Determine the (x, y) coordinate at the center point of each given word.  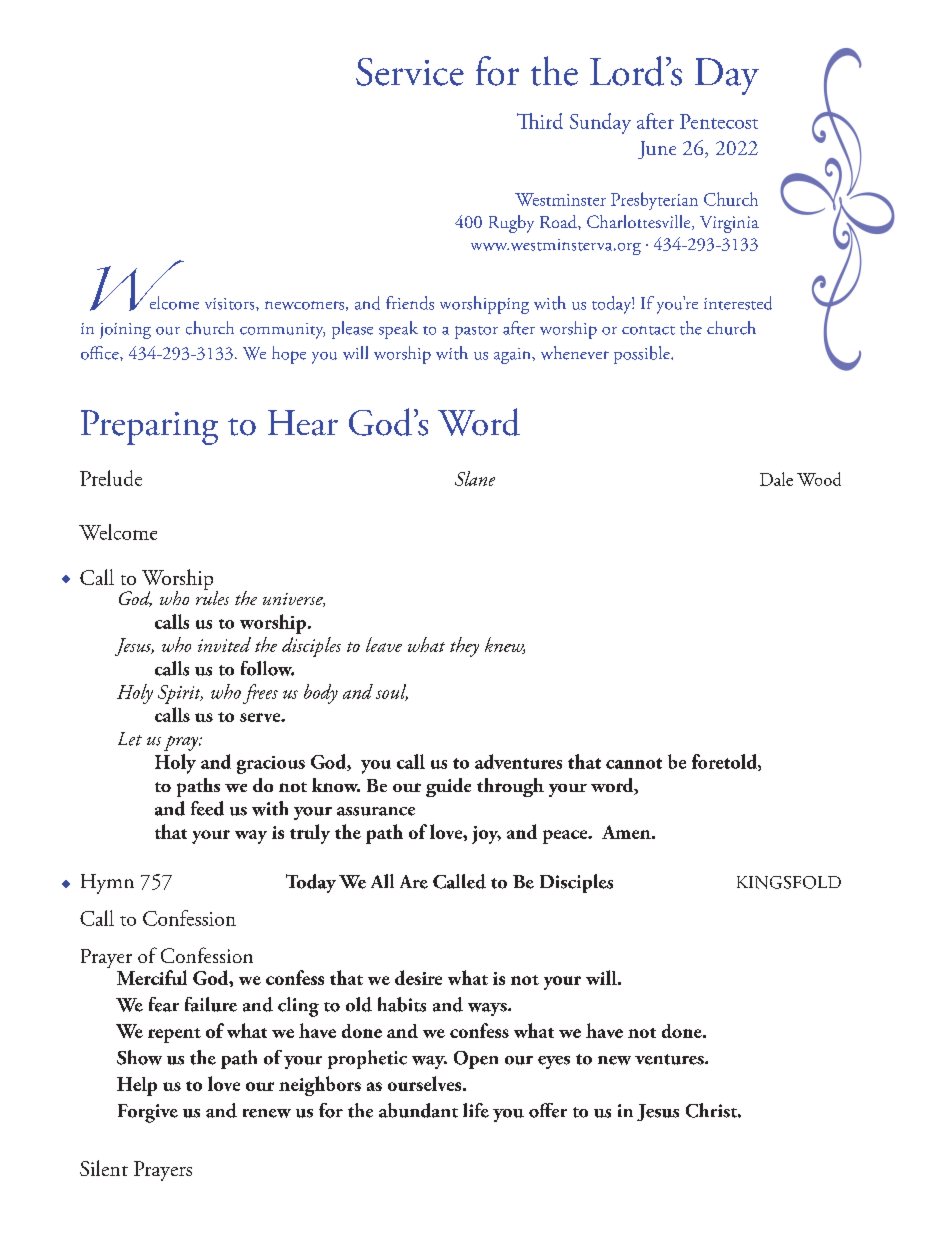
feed (207, 808)
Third (540, 121)
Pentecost (719, 121)
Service (410, 72)
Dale (776, 479)
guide (448, 787)
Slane (475, 478)
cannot (634, 763)
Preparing (149, 427)
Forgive (148, 1113)
